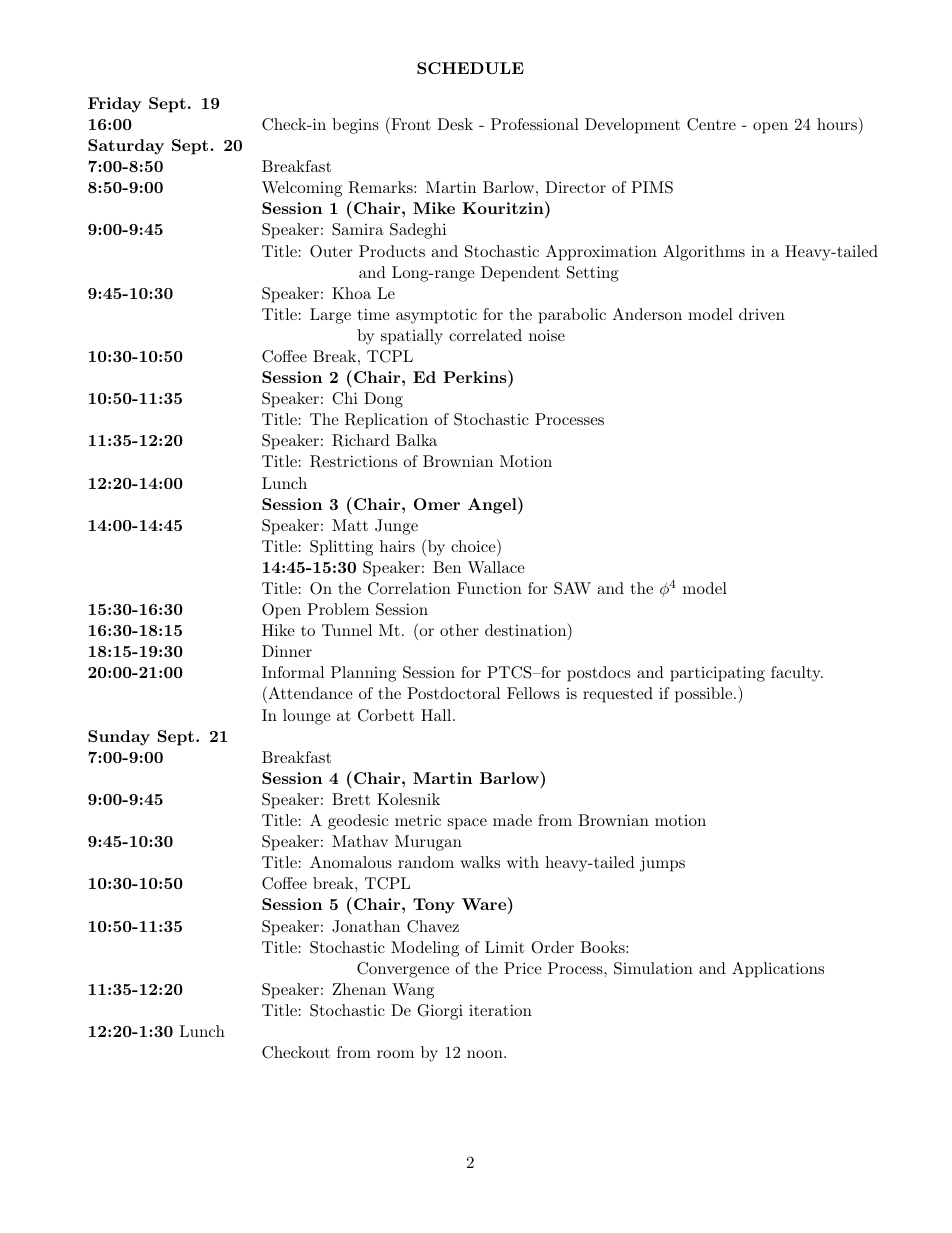 The image size is (952, 1233). I want to click on Wallace, so click(496, 567).
